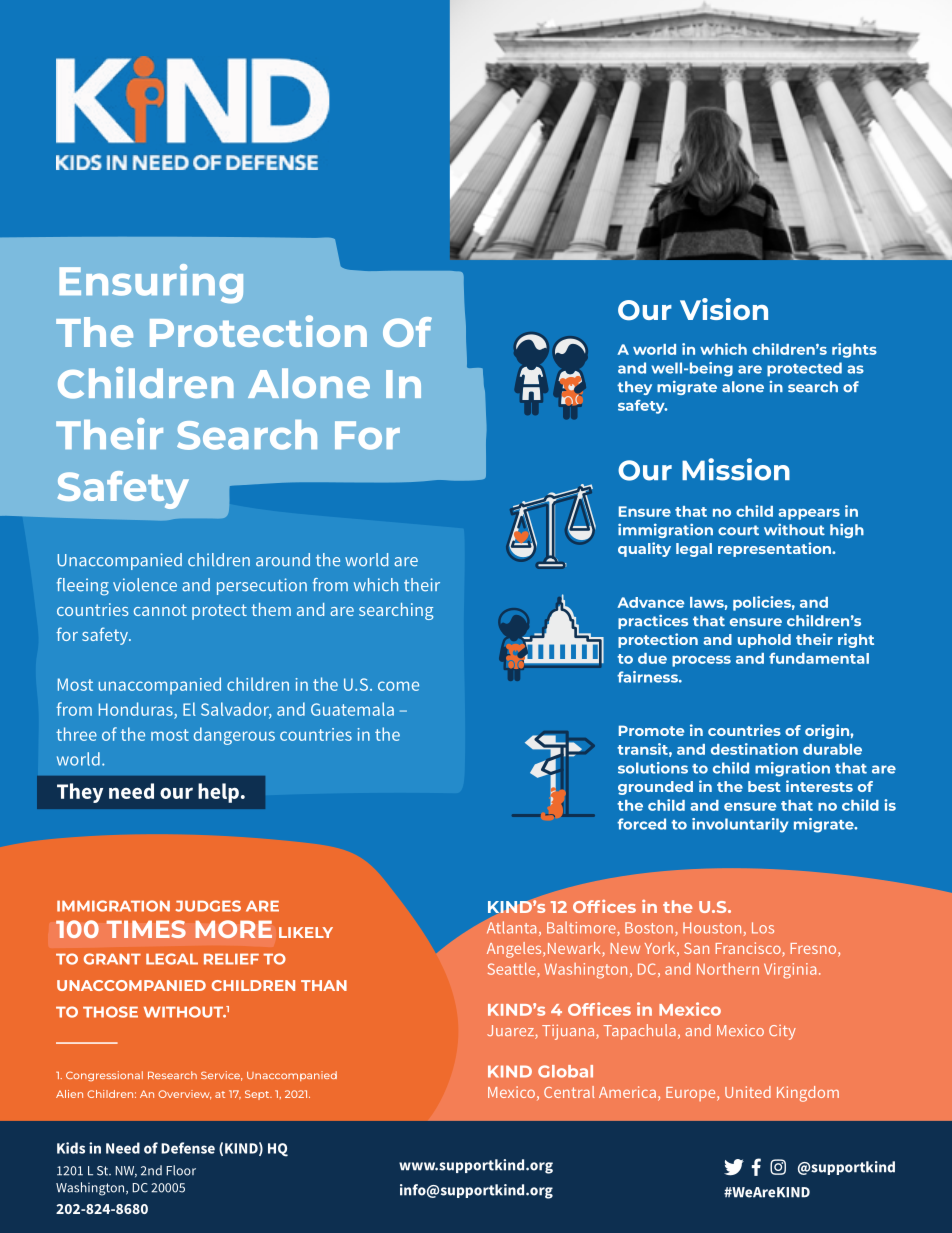 This screenshot has height=1233, width=952. What do you see at coordinates (763, 928) in the screenshot?
I see `Los` at bounding box center [763, 928].
